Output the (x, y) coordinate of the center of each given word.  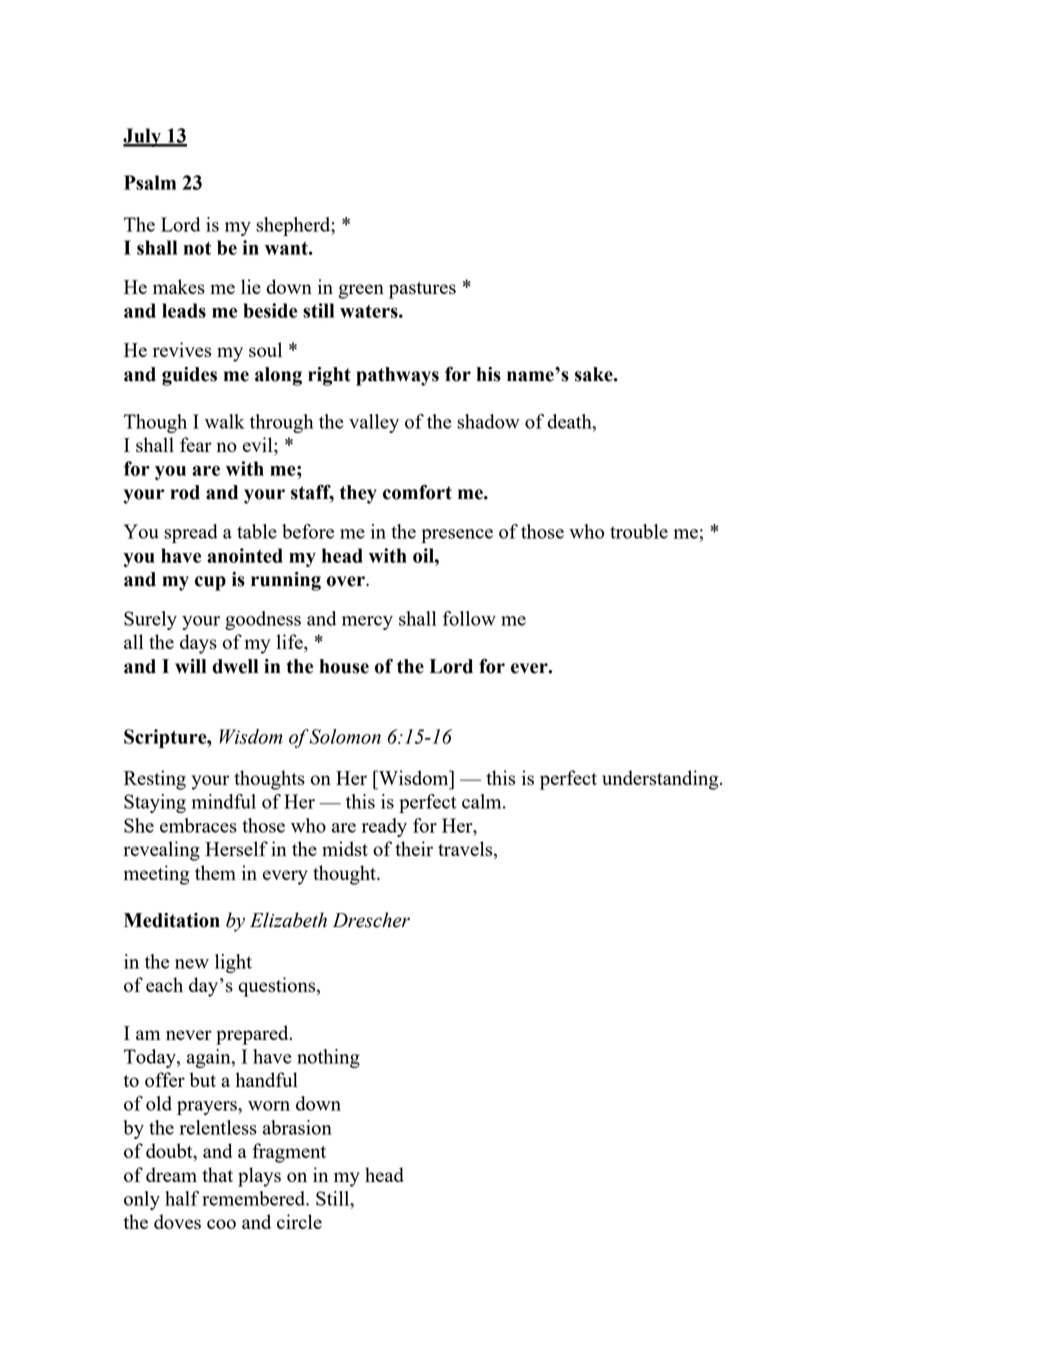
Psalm (150, 182)
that (217, 1174)
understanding (661, 780)
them (215, 872)
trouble (639, 531)
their (414, 848)
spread (191, 533)
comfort (417, 492)
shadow (488, 421)
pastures (422, 290)
